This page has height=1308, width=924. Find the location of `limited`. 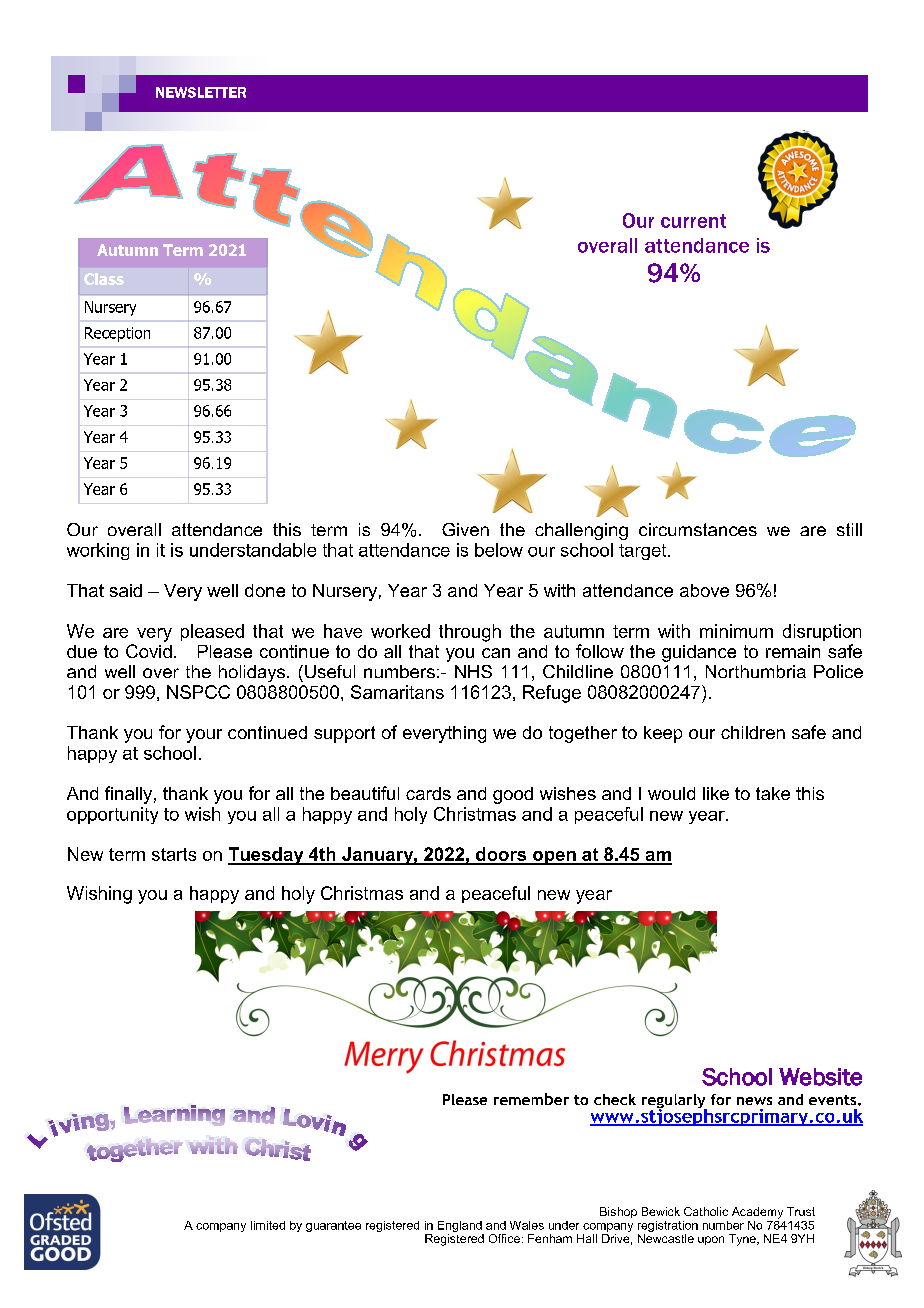

limited is located at coordinates (268, 1225).
